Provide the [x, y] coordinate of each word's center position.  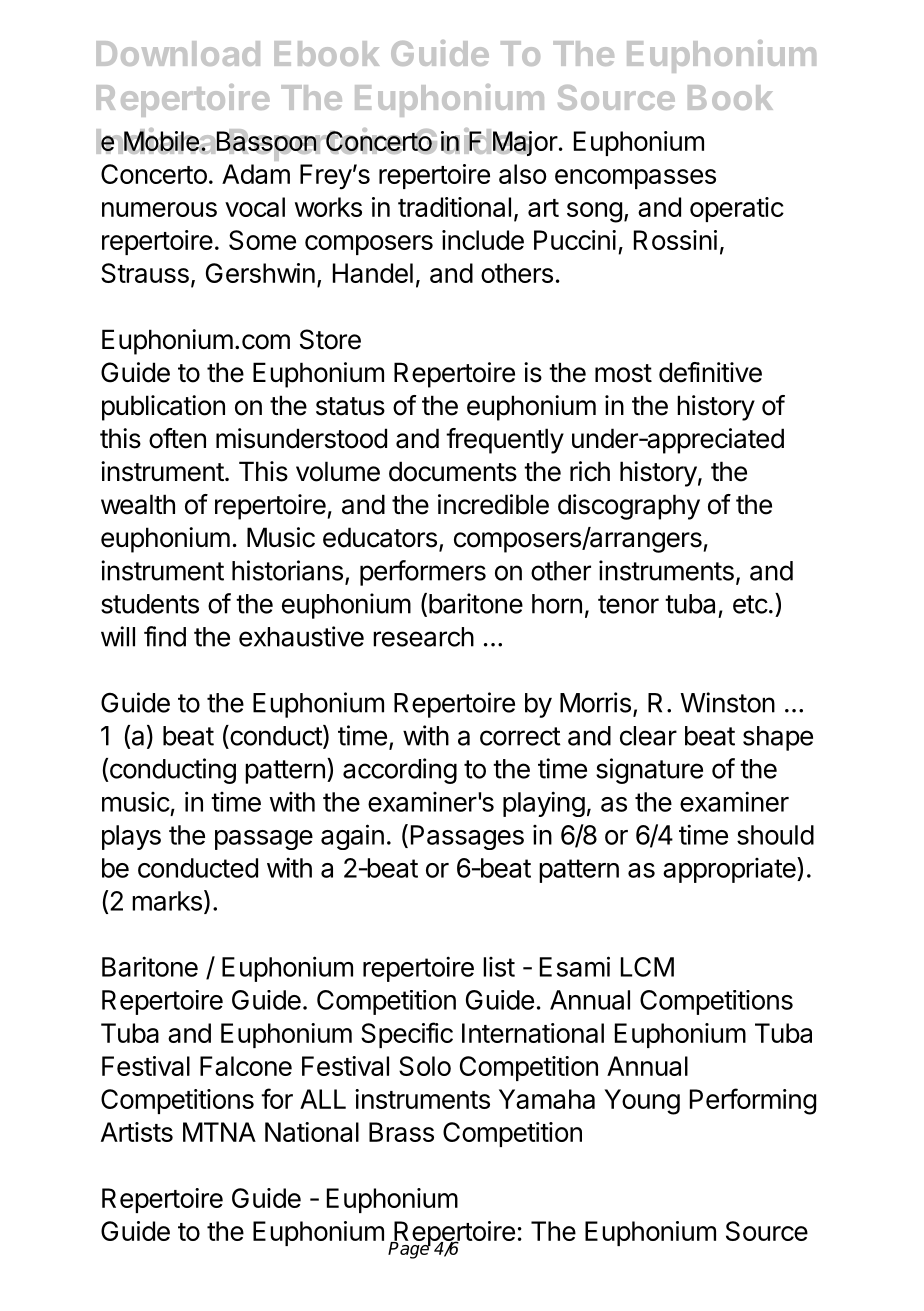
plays [131, 837]
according [400, 771]
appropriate [730, 870]
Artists [137, 1132]
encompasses [635, 179]
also [523, 174]
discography [629, 507]
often [177, 438]
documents [453, 471]
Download [178, 53]
